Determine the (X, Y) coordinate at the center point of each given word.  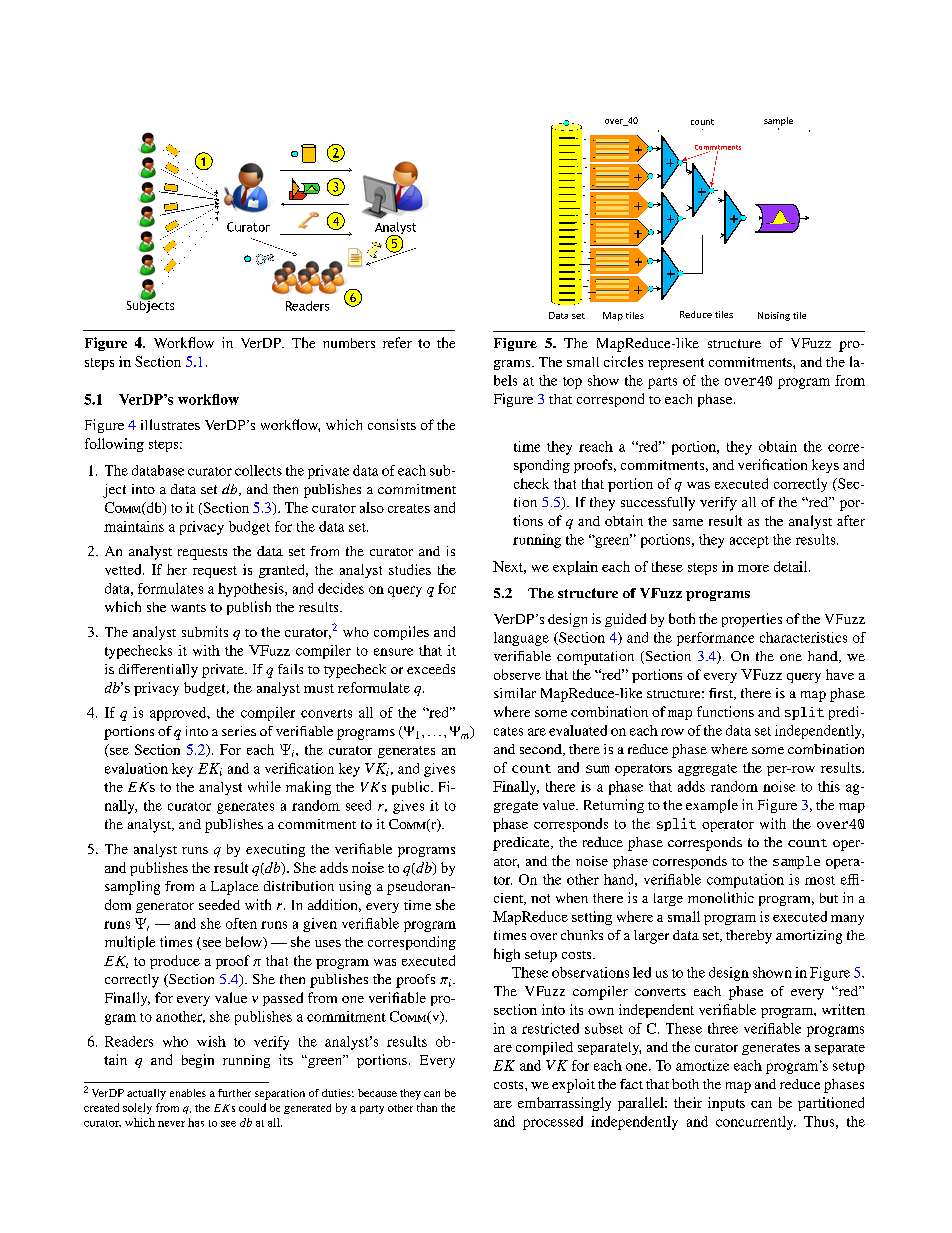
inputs (726, 1104)
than (427, 1107)
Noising (774, 316)
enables (188, 1093)
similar (515, 693)
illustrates (170, 424)
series (239, 731)
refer (397, 342)
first (722, 694)
